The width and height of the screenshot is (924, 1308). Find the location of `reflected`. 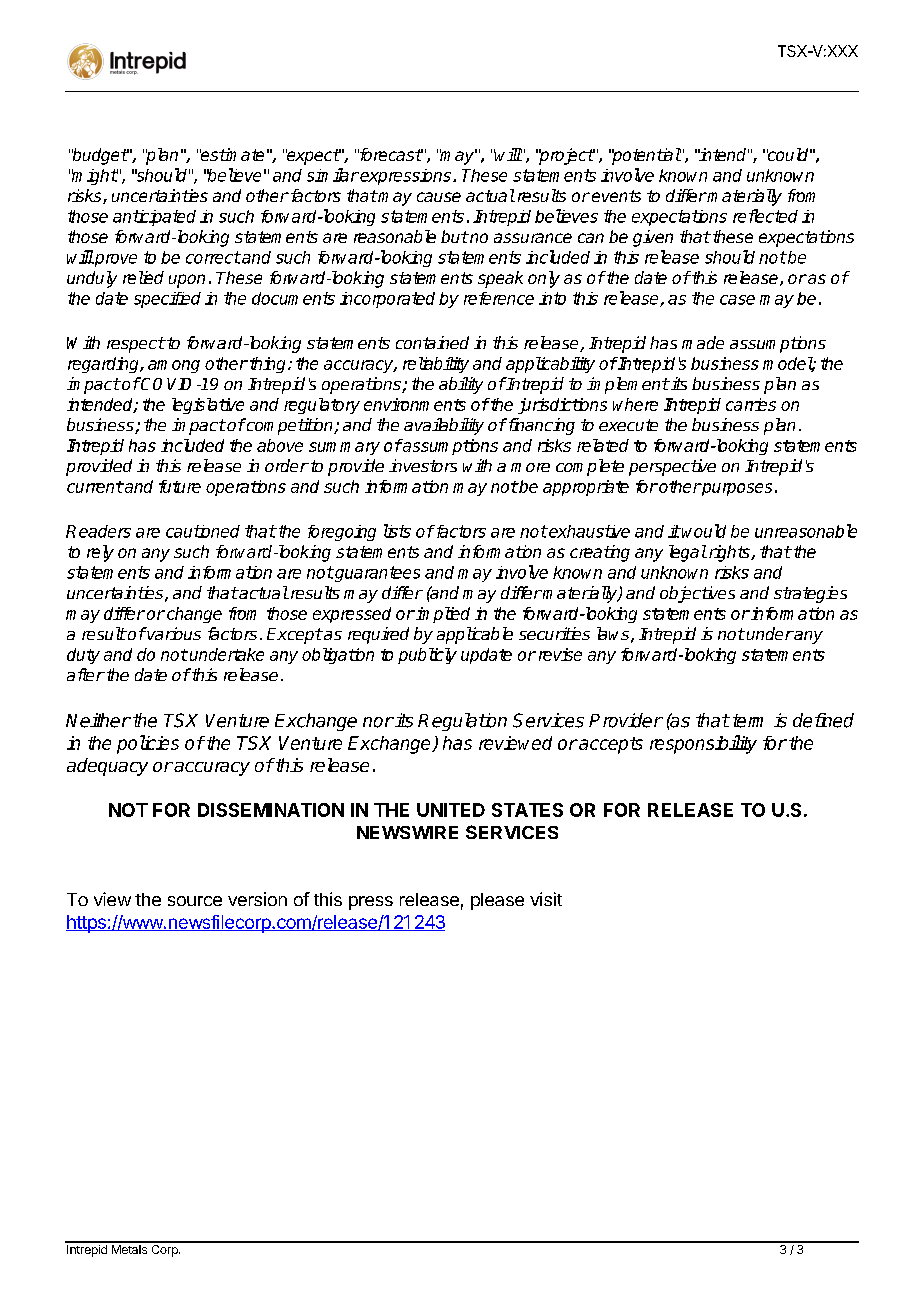

reflected is located at coordinates (765, 216).
